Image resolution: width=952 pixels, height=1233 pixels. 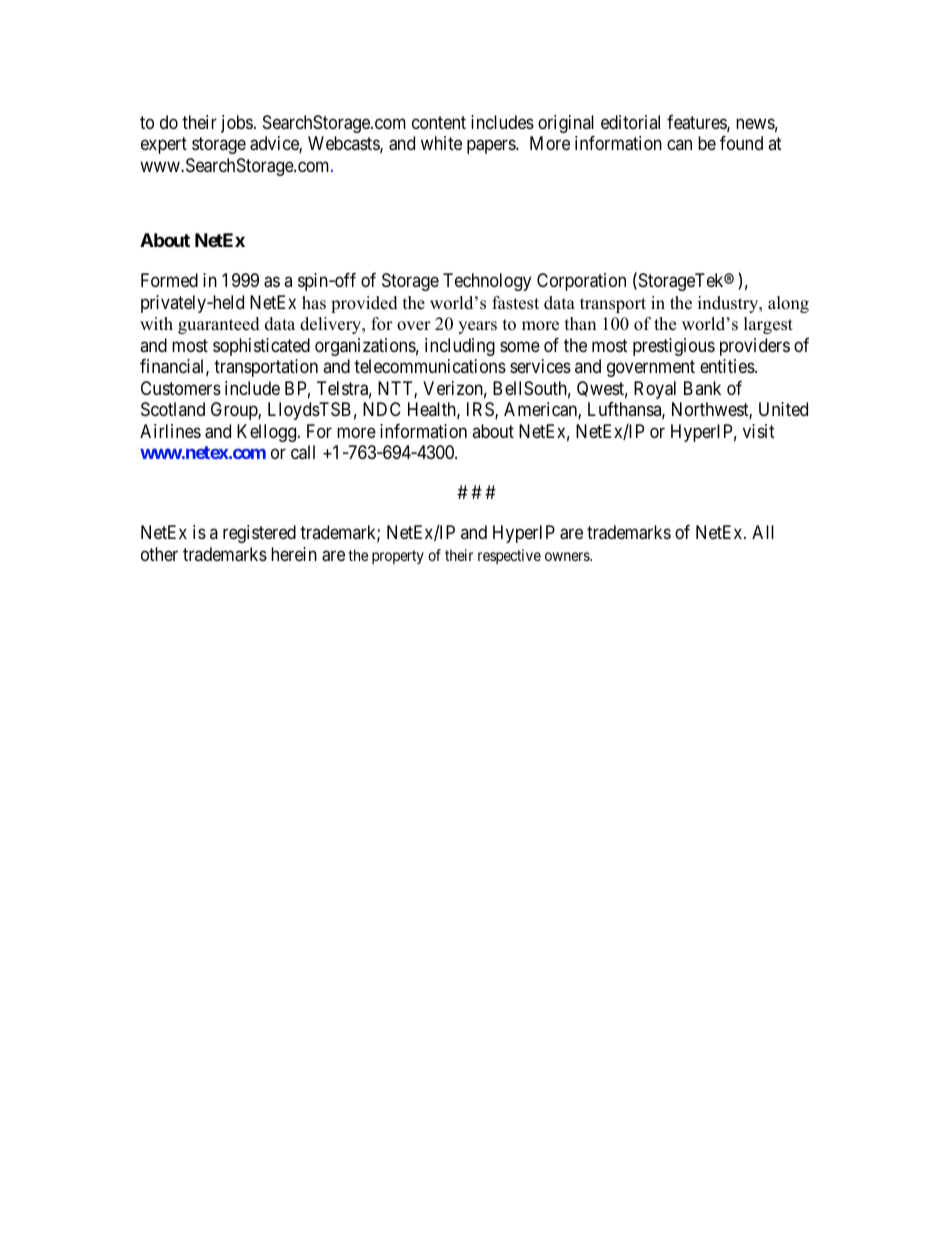 I want to click on prestigious, so click(x=674, y=347).
